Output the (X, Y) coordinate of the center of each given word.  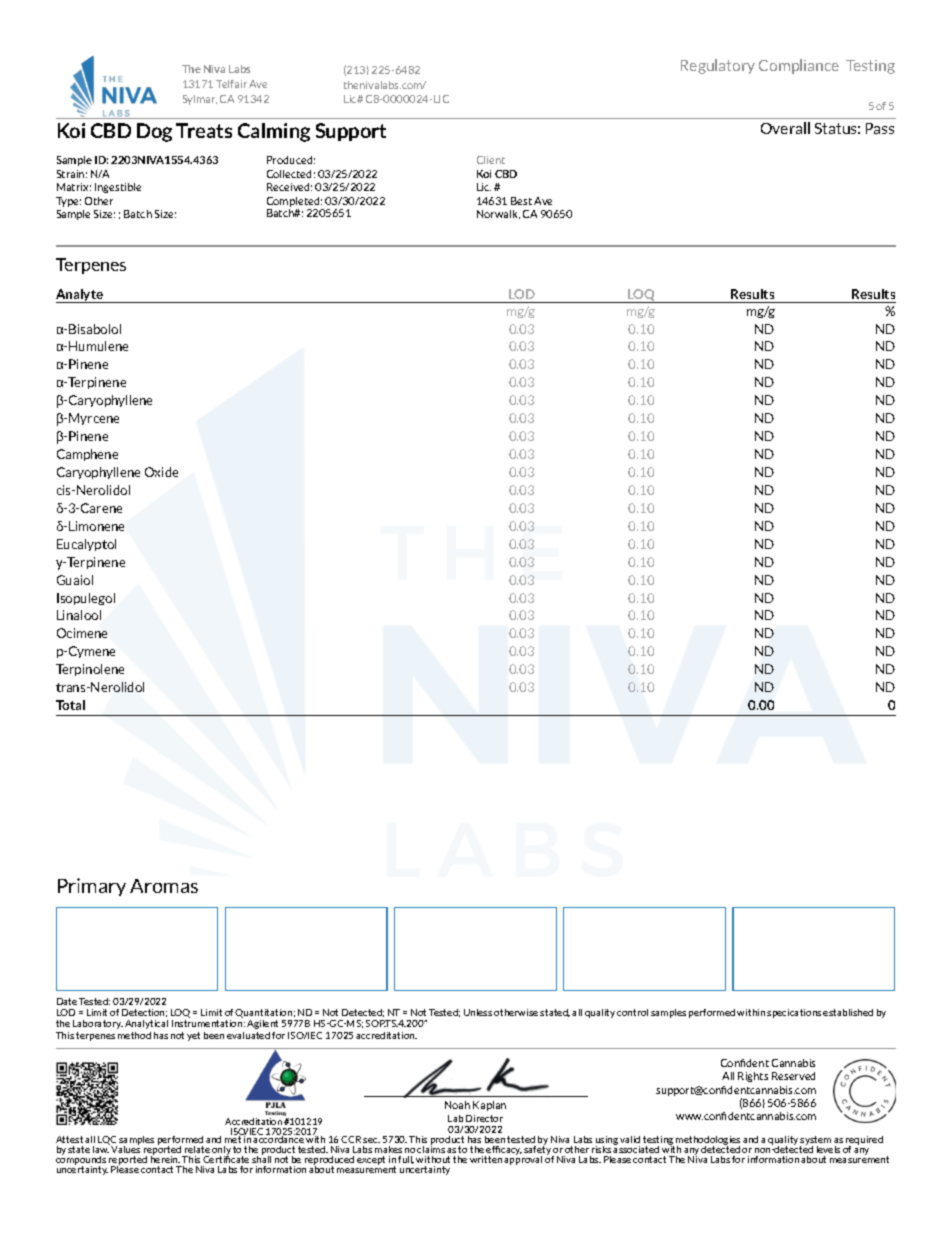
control (632, 1012)
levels (828, 1149)
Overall (785, 128)
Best (521, 201)
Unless (478, 1012)
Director (484, 1118)
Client (491, 160)
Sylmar (200, 100)
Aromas (164, 886)
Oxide (161, 472)
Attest (69, 1139)
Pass (880, 128)
